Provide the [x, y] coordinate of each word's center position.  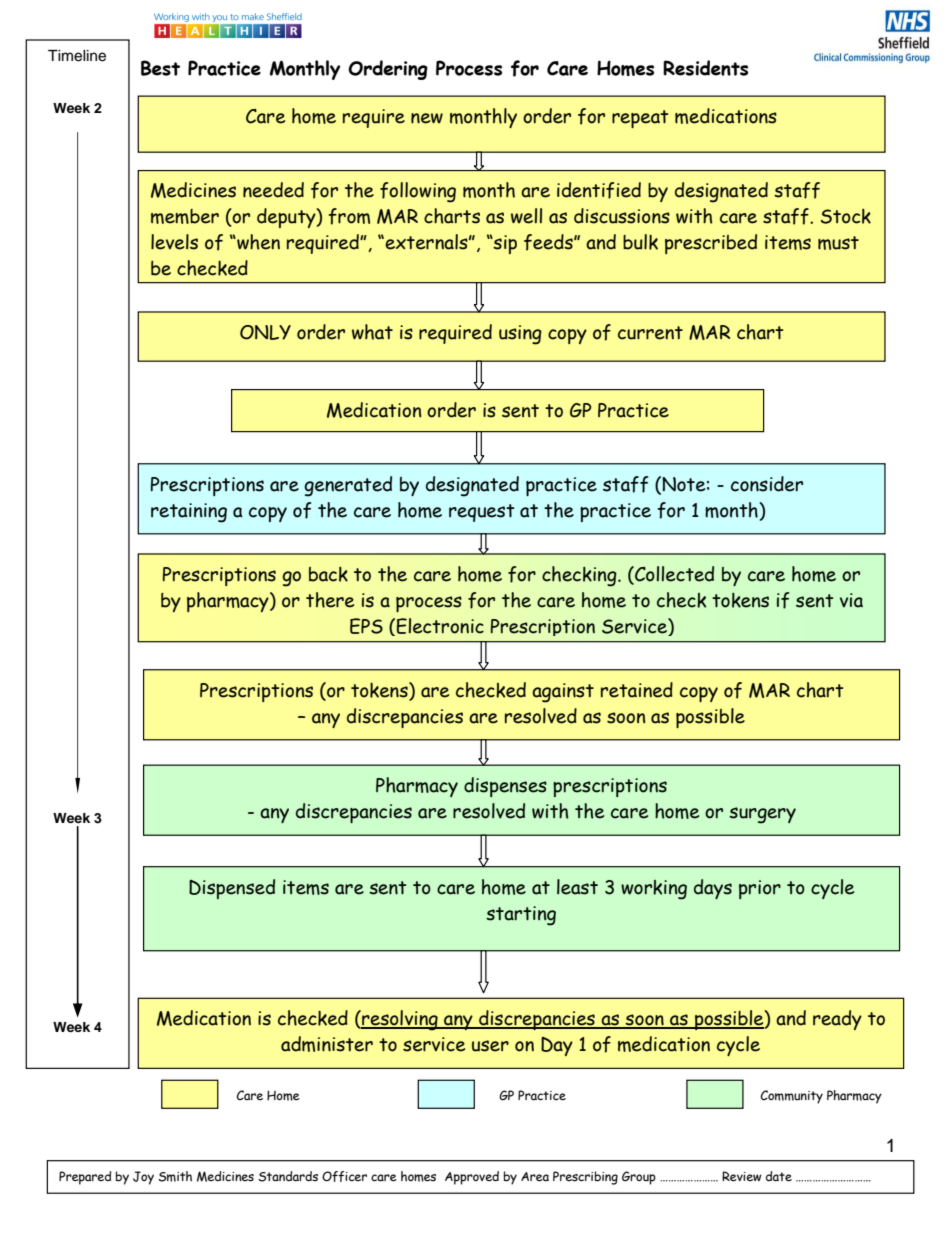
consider [767, 484]
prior [760, 889]
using [520, 335]
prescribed [711, 244]
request [482, 513]
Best [160, 68]
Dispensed [232, 889]
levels [174, 242]
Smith [175, 1176]
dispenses [505, 787]
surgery [762, 815]
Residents [705, 68]
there [330, 600]
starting [521, 916]
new [427, 118]
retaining [189, 513]
